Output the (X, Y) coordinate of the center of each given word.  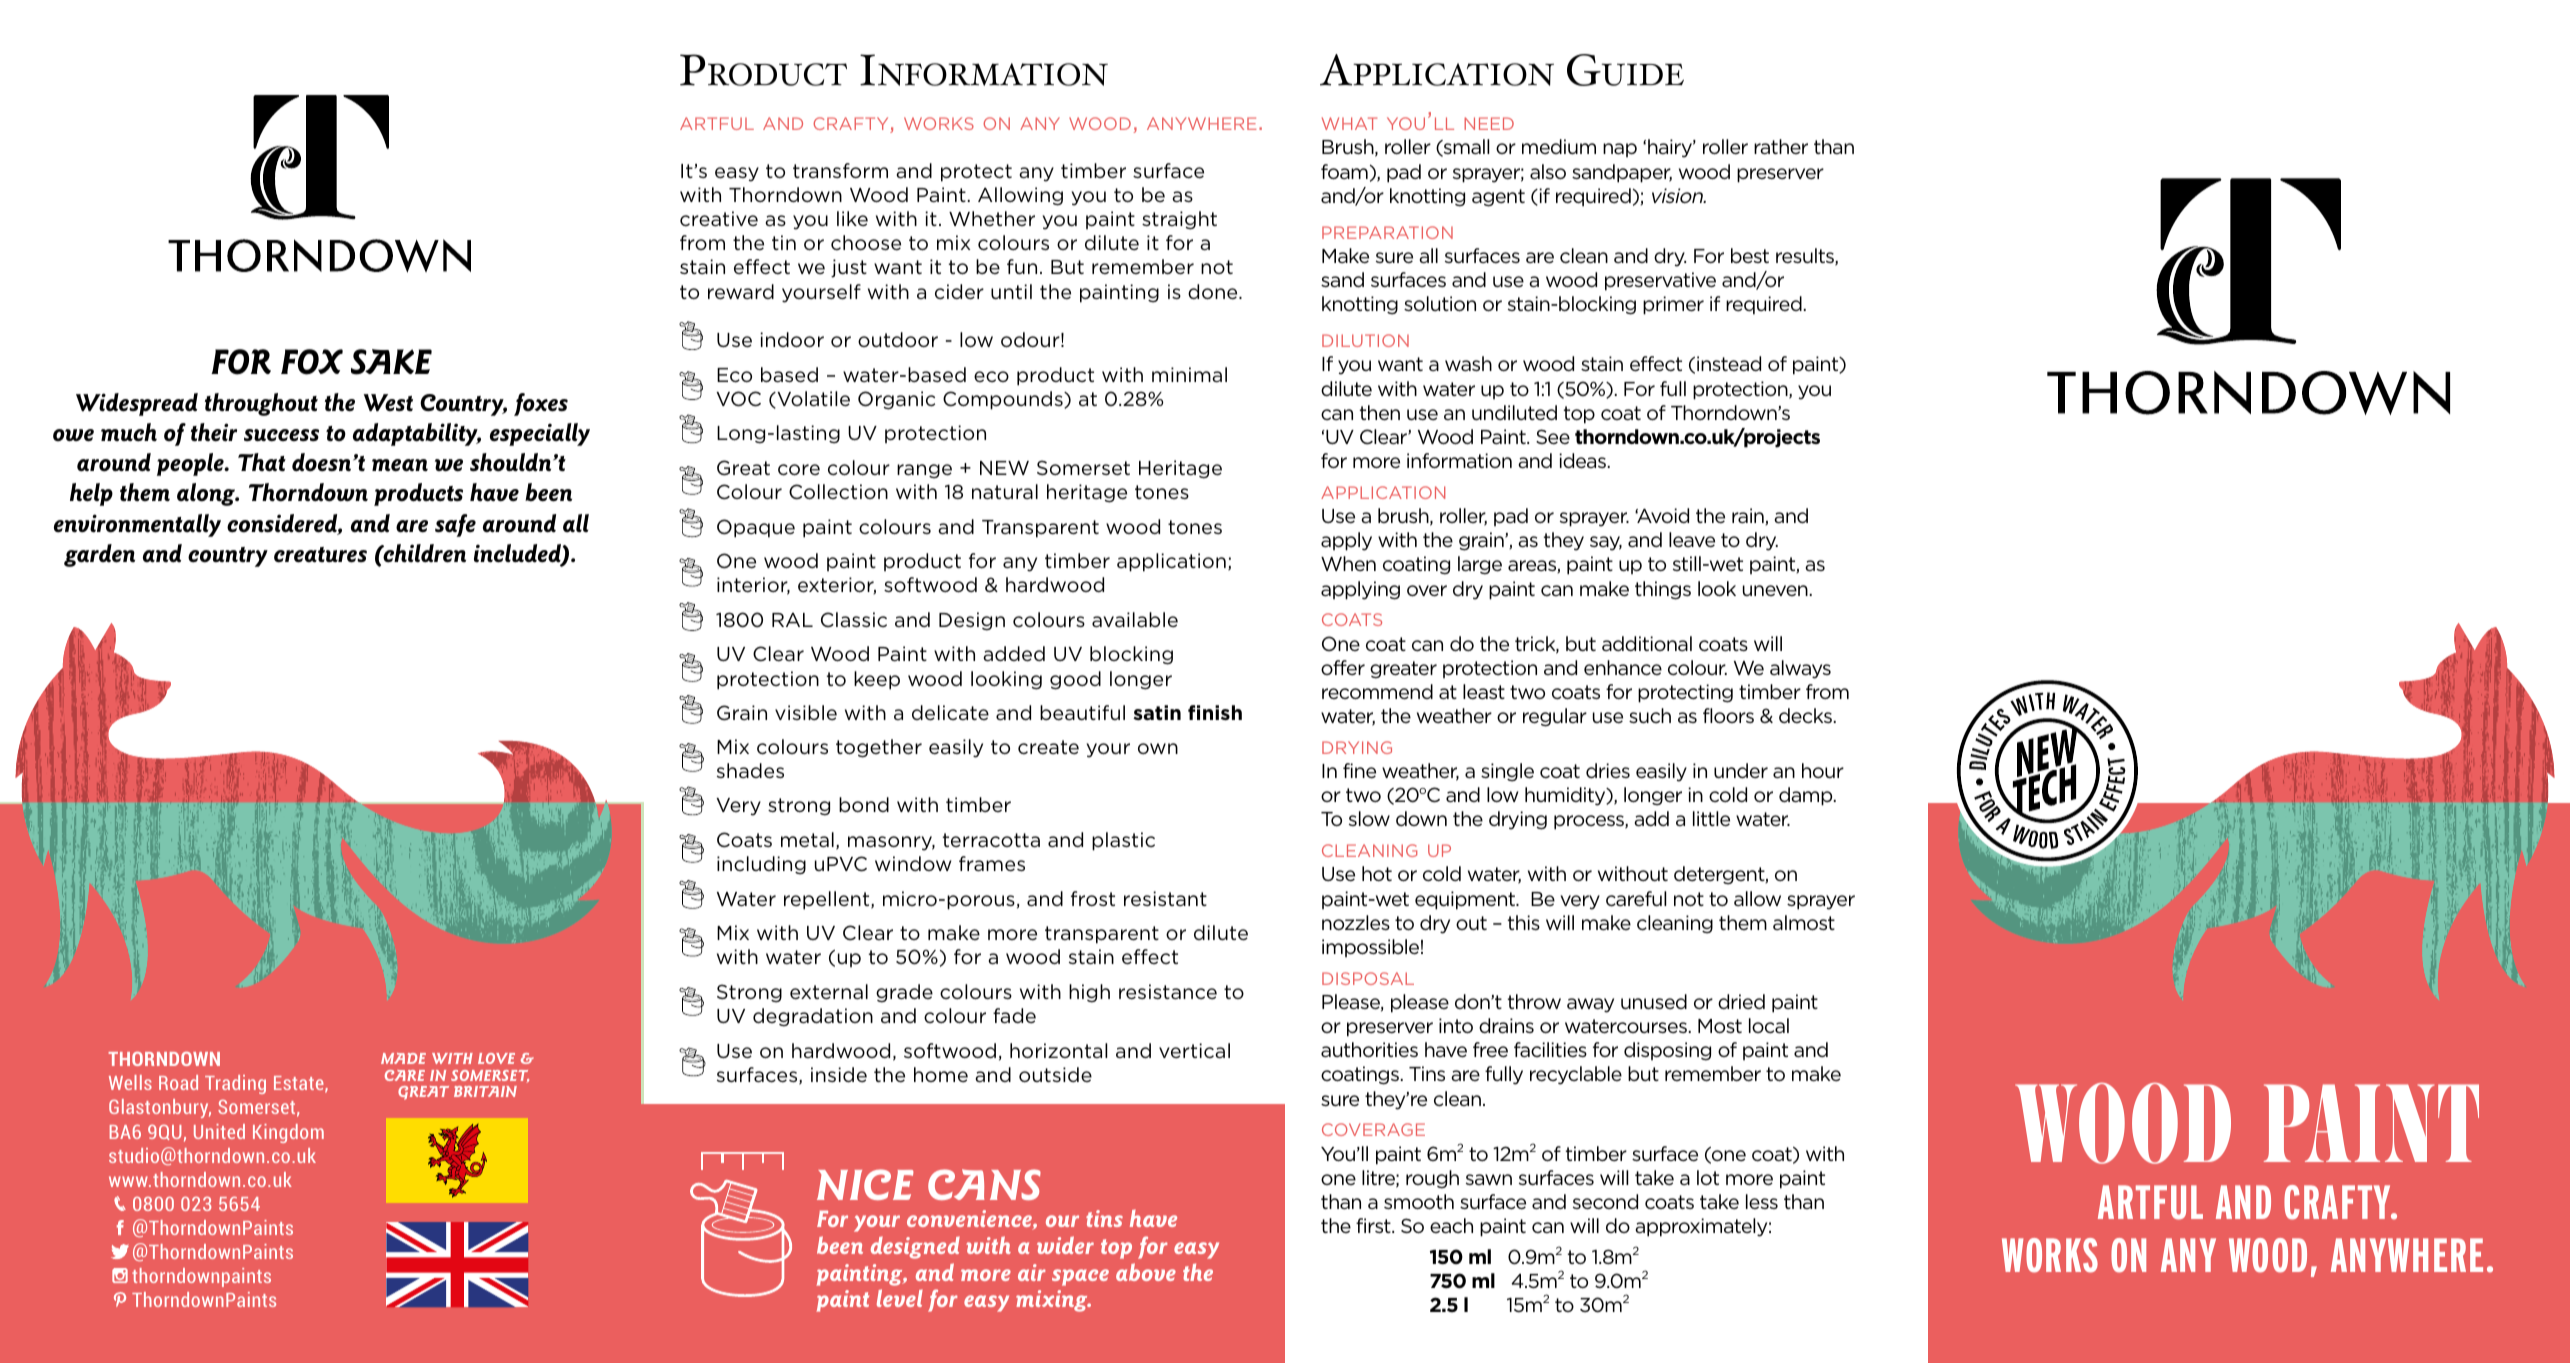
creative (719, 218)
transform (840, 170)
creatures (320, 555)
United (219, 1131)
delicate (950, 713)
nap (1620, 150)
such (1650, 715)
